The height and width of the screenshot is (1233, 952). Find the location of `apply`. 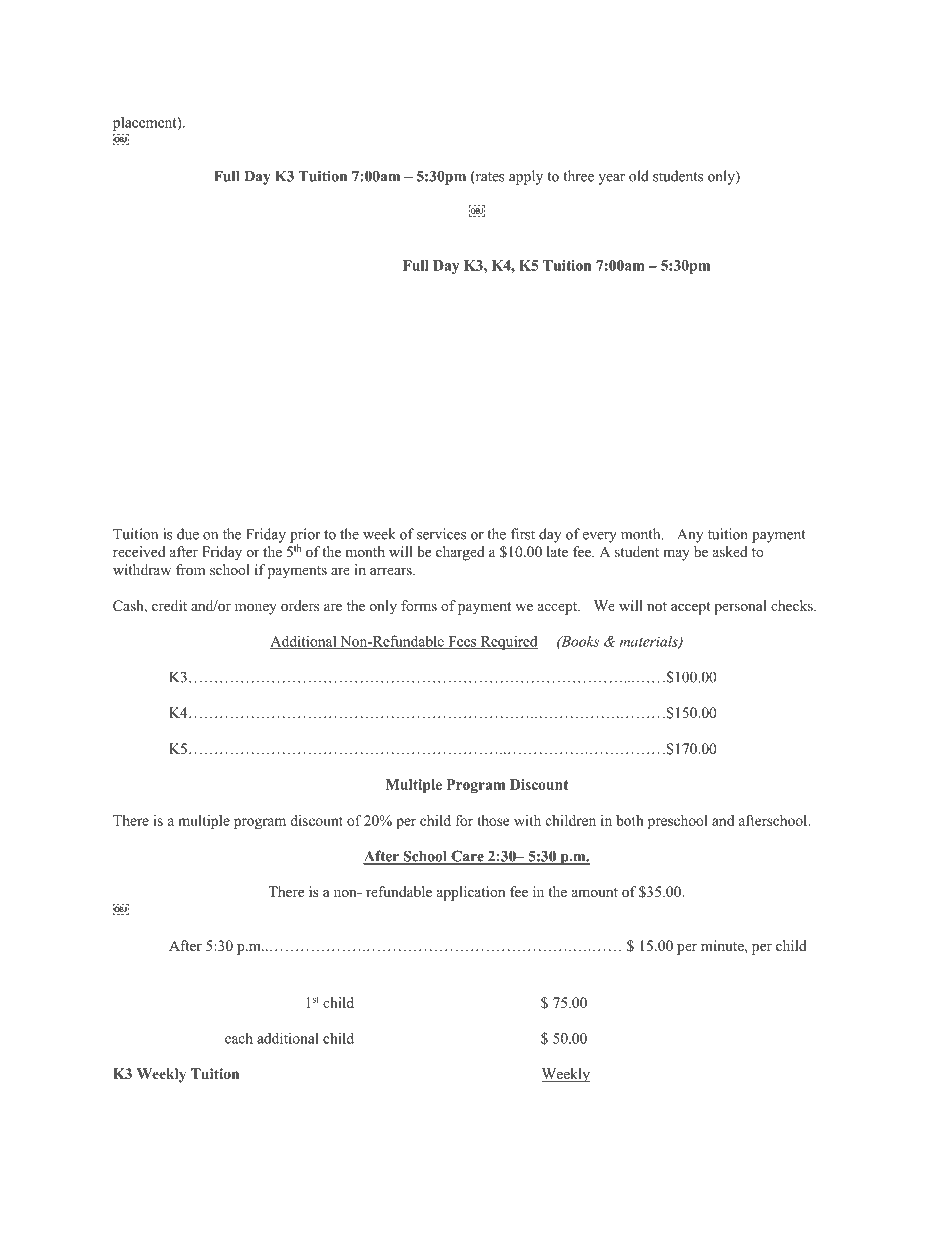

apply is located at coordinates (526, 177).
